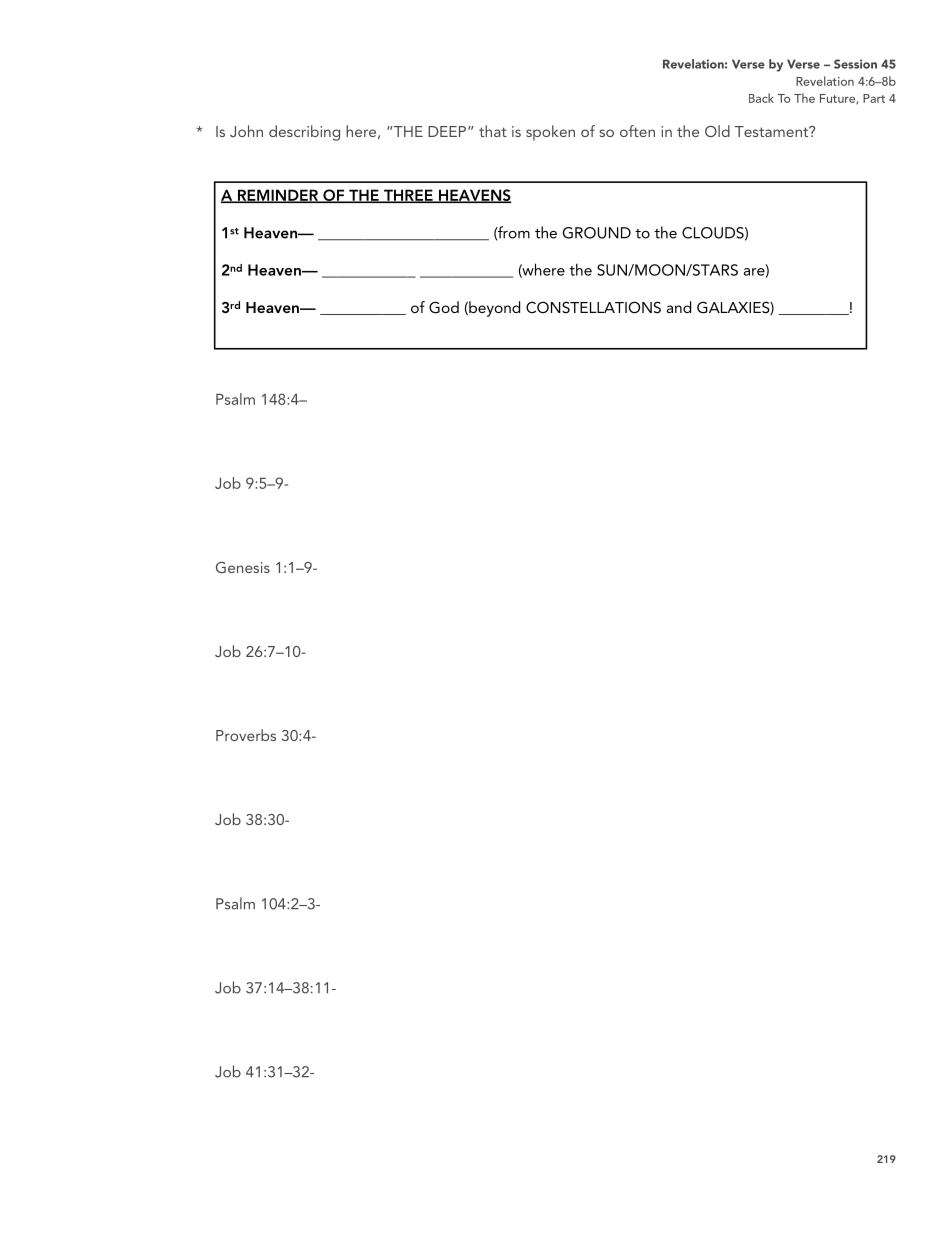 The height and width of the screenshot is (1233, 952). Describe the element at coordinates (277, 196) in the screenshot. I see `REMINDER` at that location.
